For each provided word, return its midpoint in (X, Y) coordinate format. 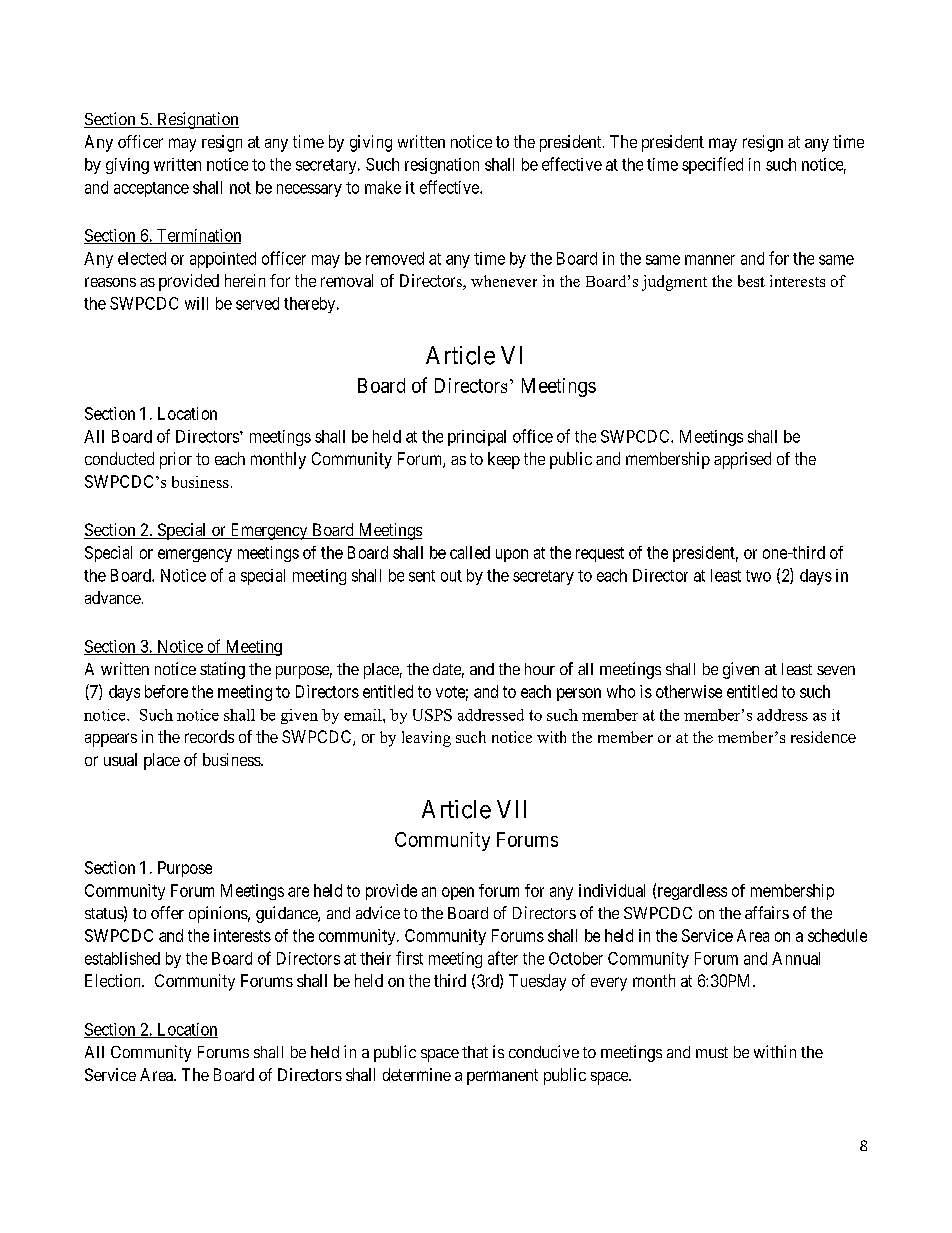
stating (222, 670)
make (383, 187)
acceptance (151, 189)
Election (114, 980)
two (758, 576)
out (451, 576)
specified (712, 165)
